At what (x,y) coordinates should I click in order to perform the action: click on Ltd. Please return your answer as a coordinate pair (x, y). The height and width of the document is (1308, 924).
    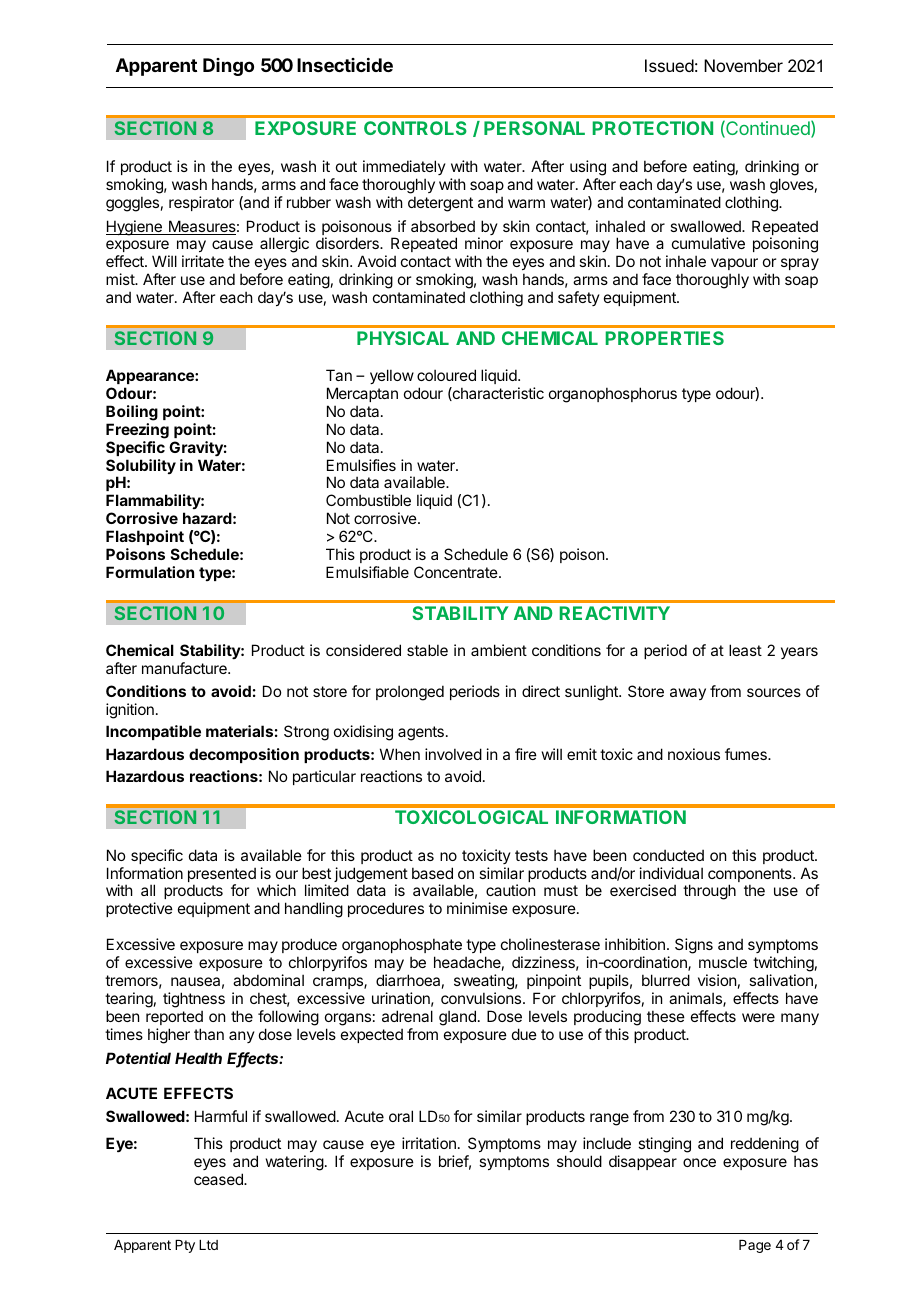
    Looking at the image, I should click on (208, 1245).
